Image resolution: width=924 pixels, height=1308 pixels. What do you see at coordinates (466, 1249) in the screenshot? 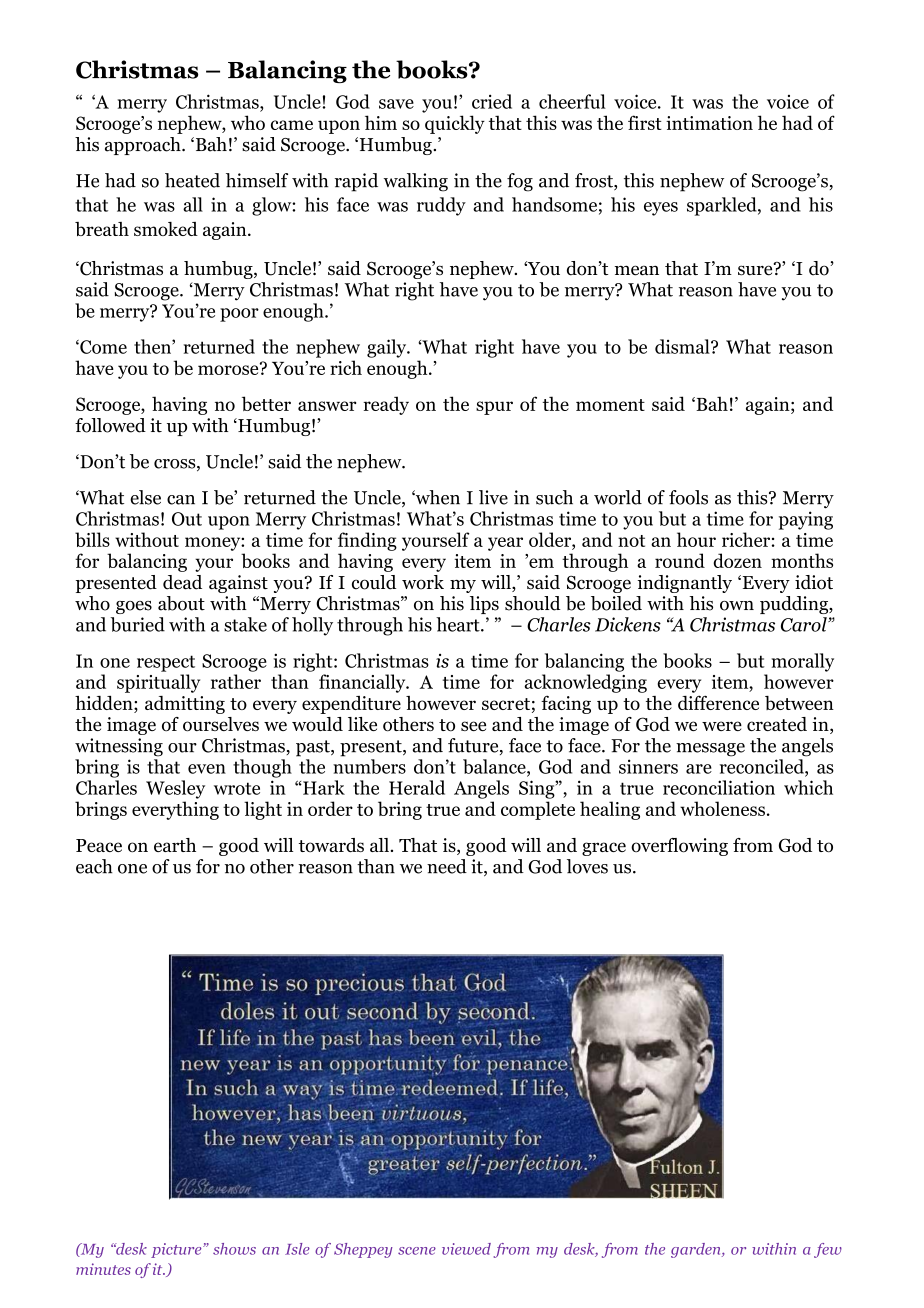
I see `viewed` at bounding box center [466, 1249].
